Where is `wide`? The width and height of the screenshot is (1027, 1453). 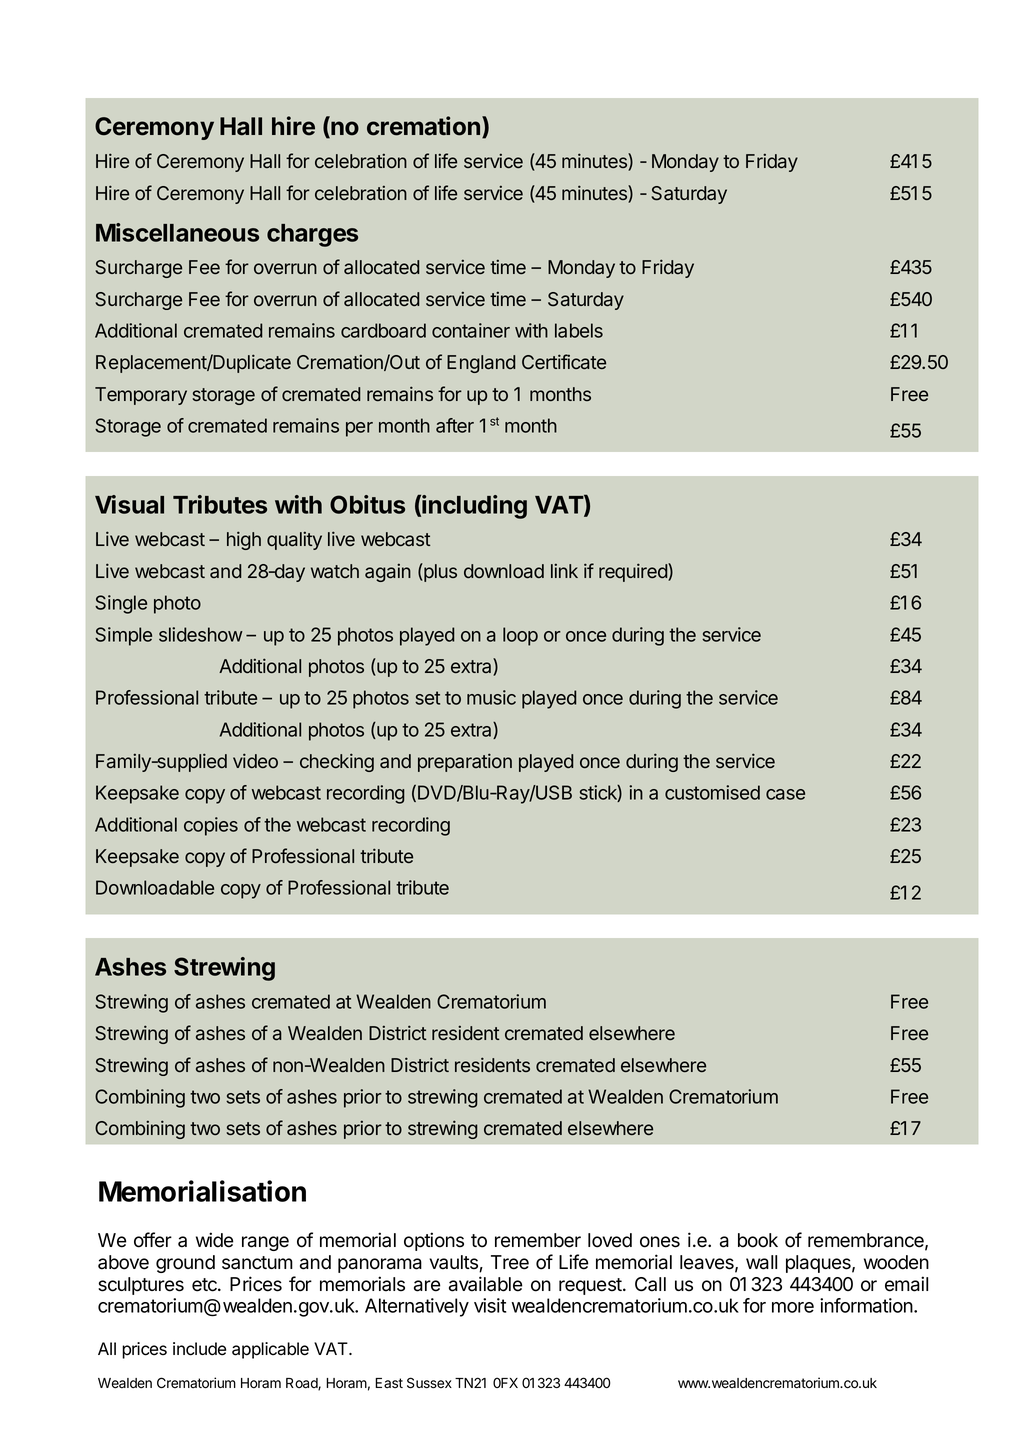 wide is located at coordinates (215, 1240).
